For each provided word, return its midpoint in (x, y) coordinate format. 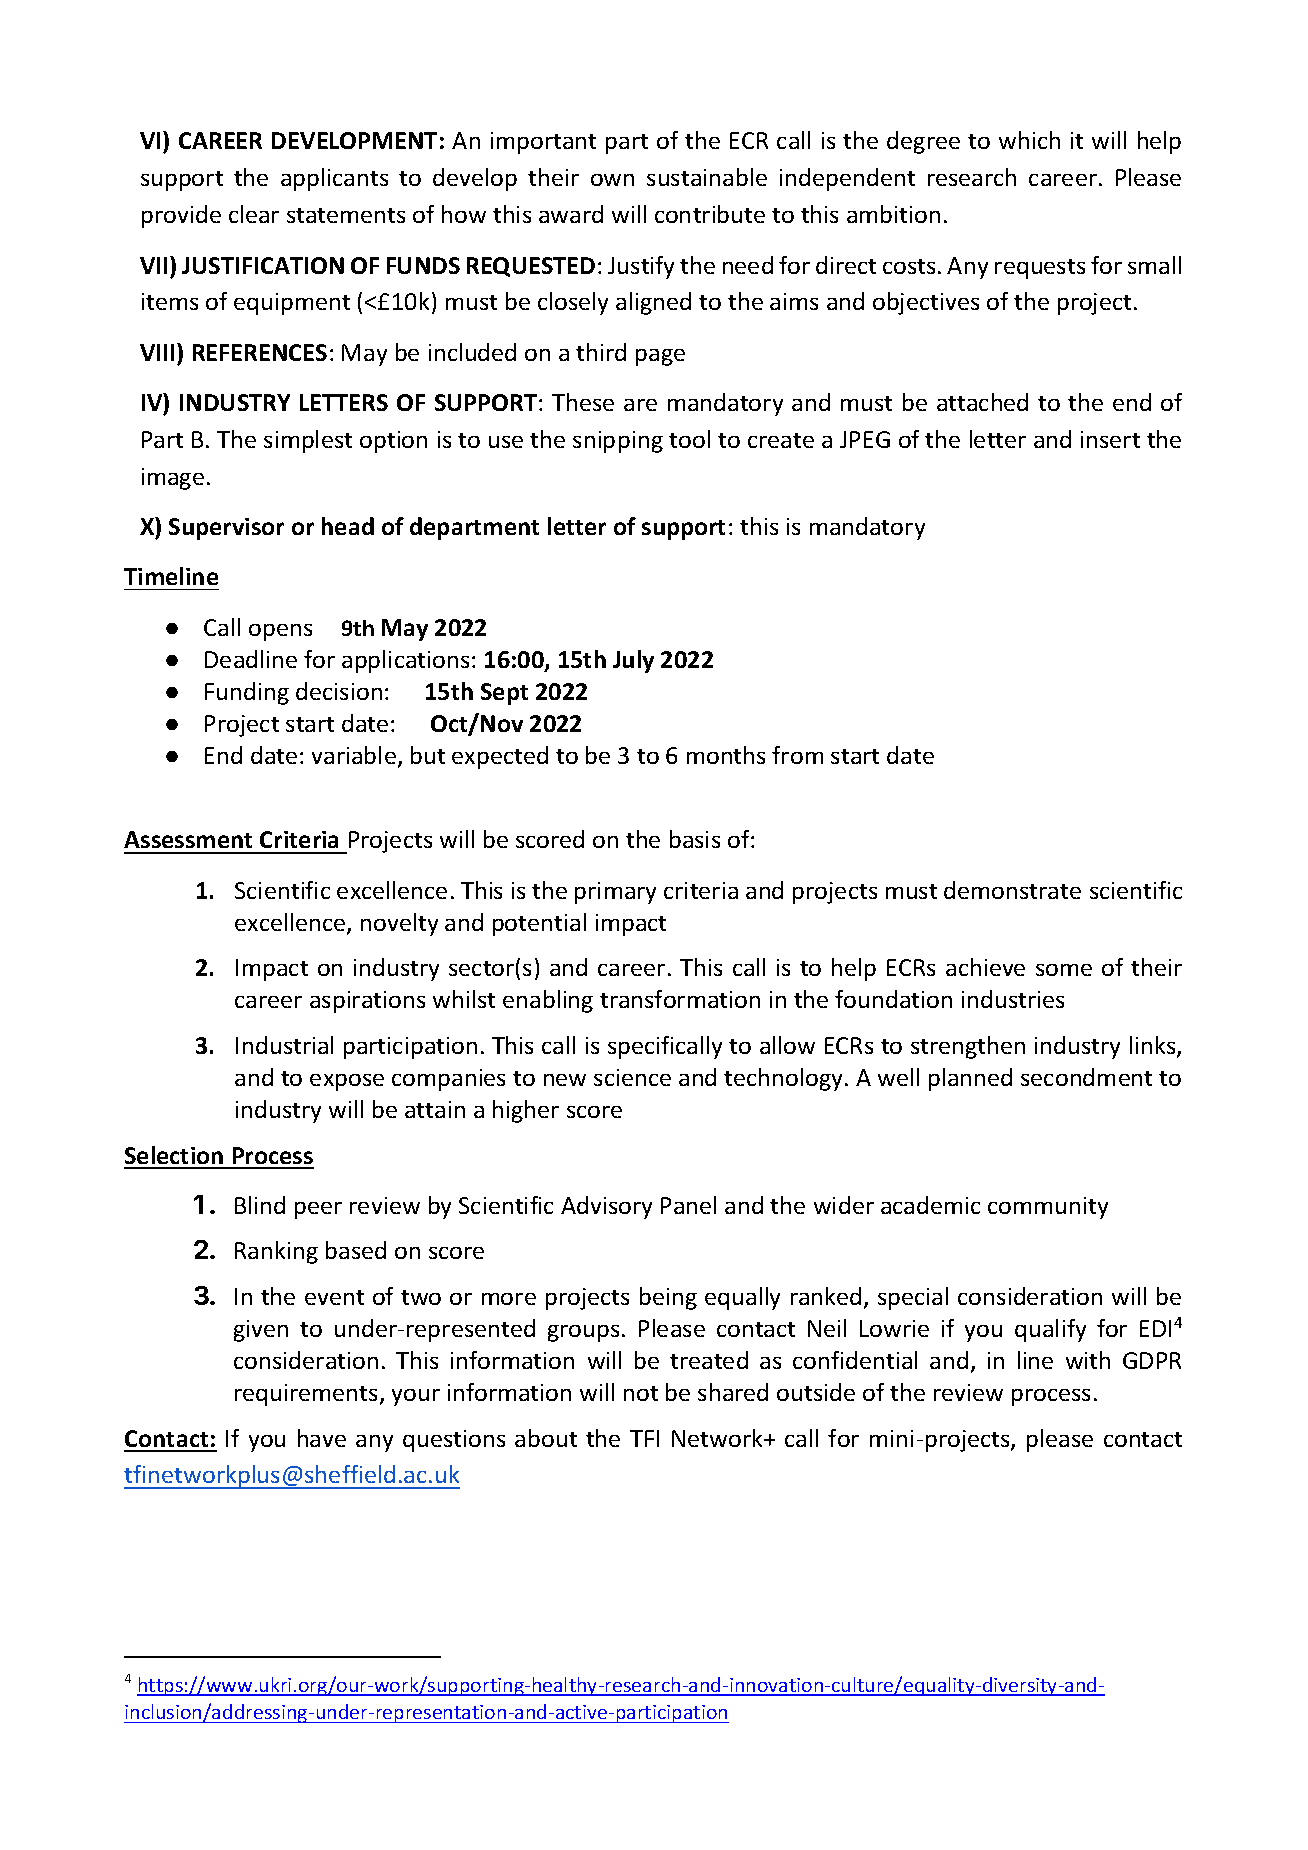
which (1029, 140)
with (1088, 1360)
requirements (306, 1395)
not (641, 1393)
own (612, 180)
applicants (334, 179)
